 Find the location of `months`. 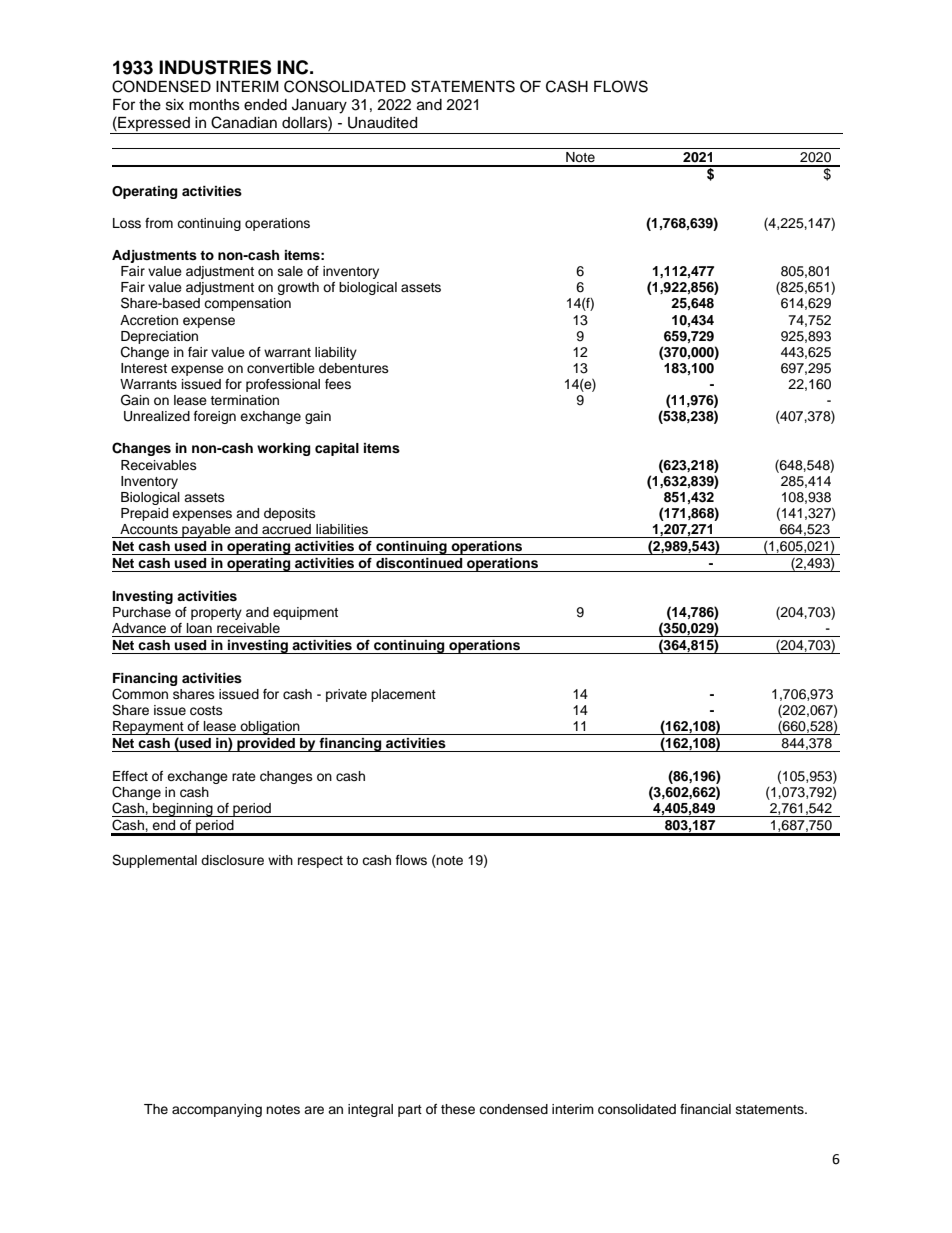

months is located at coordinates (214, 105).
